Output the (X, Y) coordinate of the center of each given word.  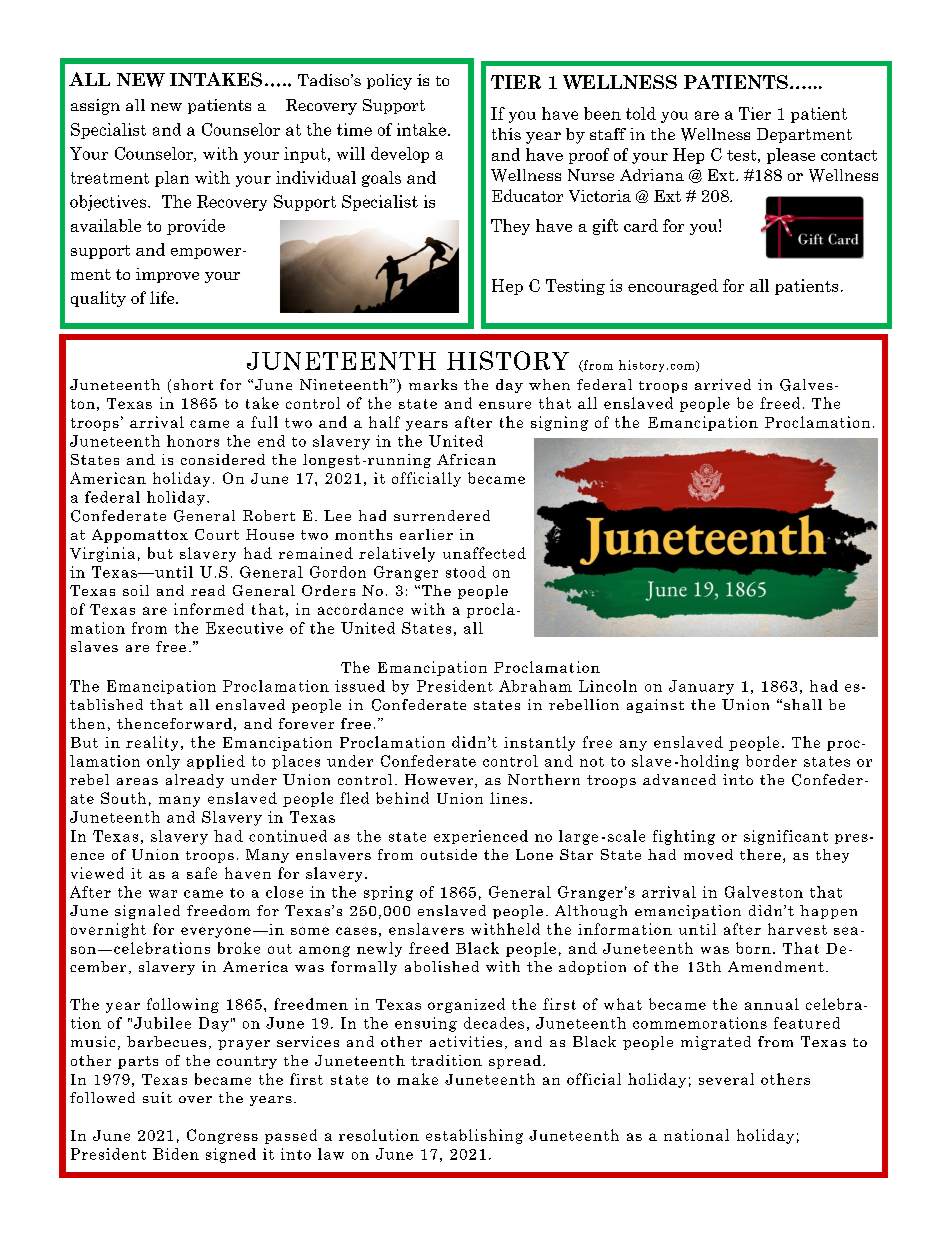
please (791, 156)
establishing (474, 1136)
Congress (222, 1136)
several (726, 1079)
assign (95, 107)
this (506, 134)
